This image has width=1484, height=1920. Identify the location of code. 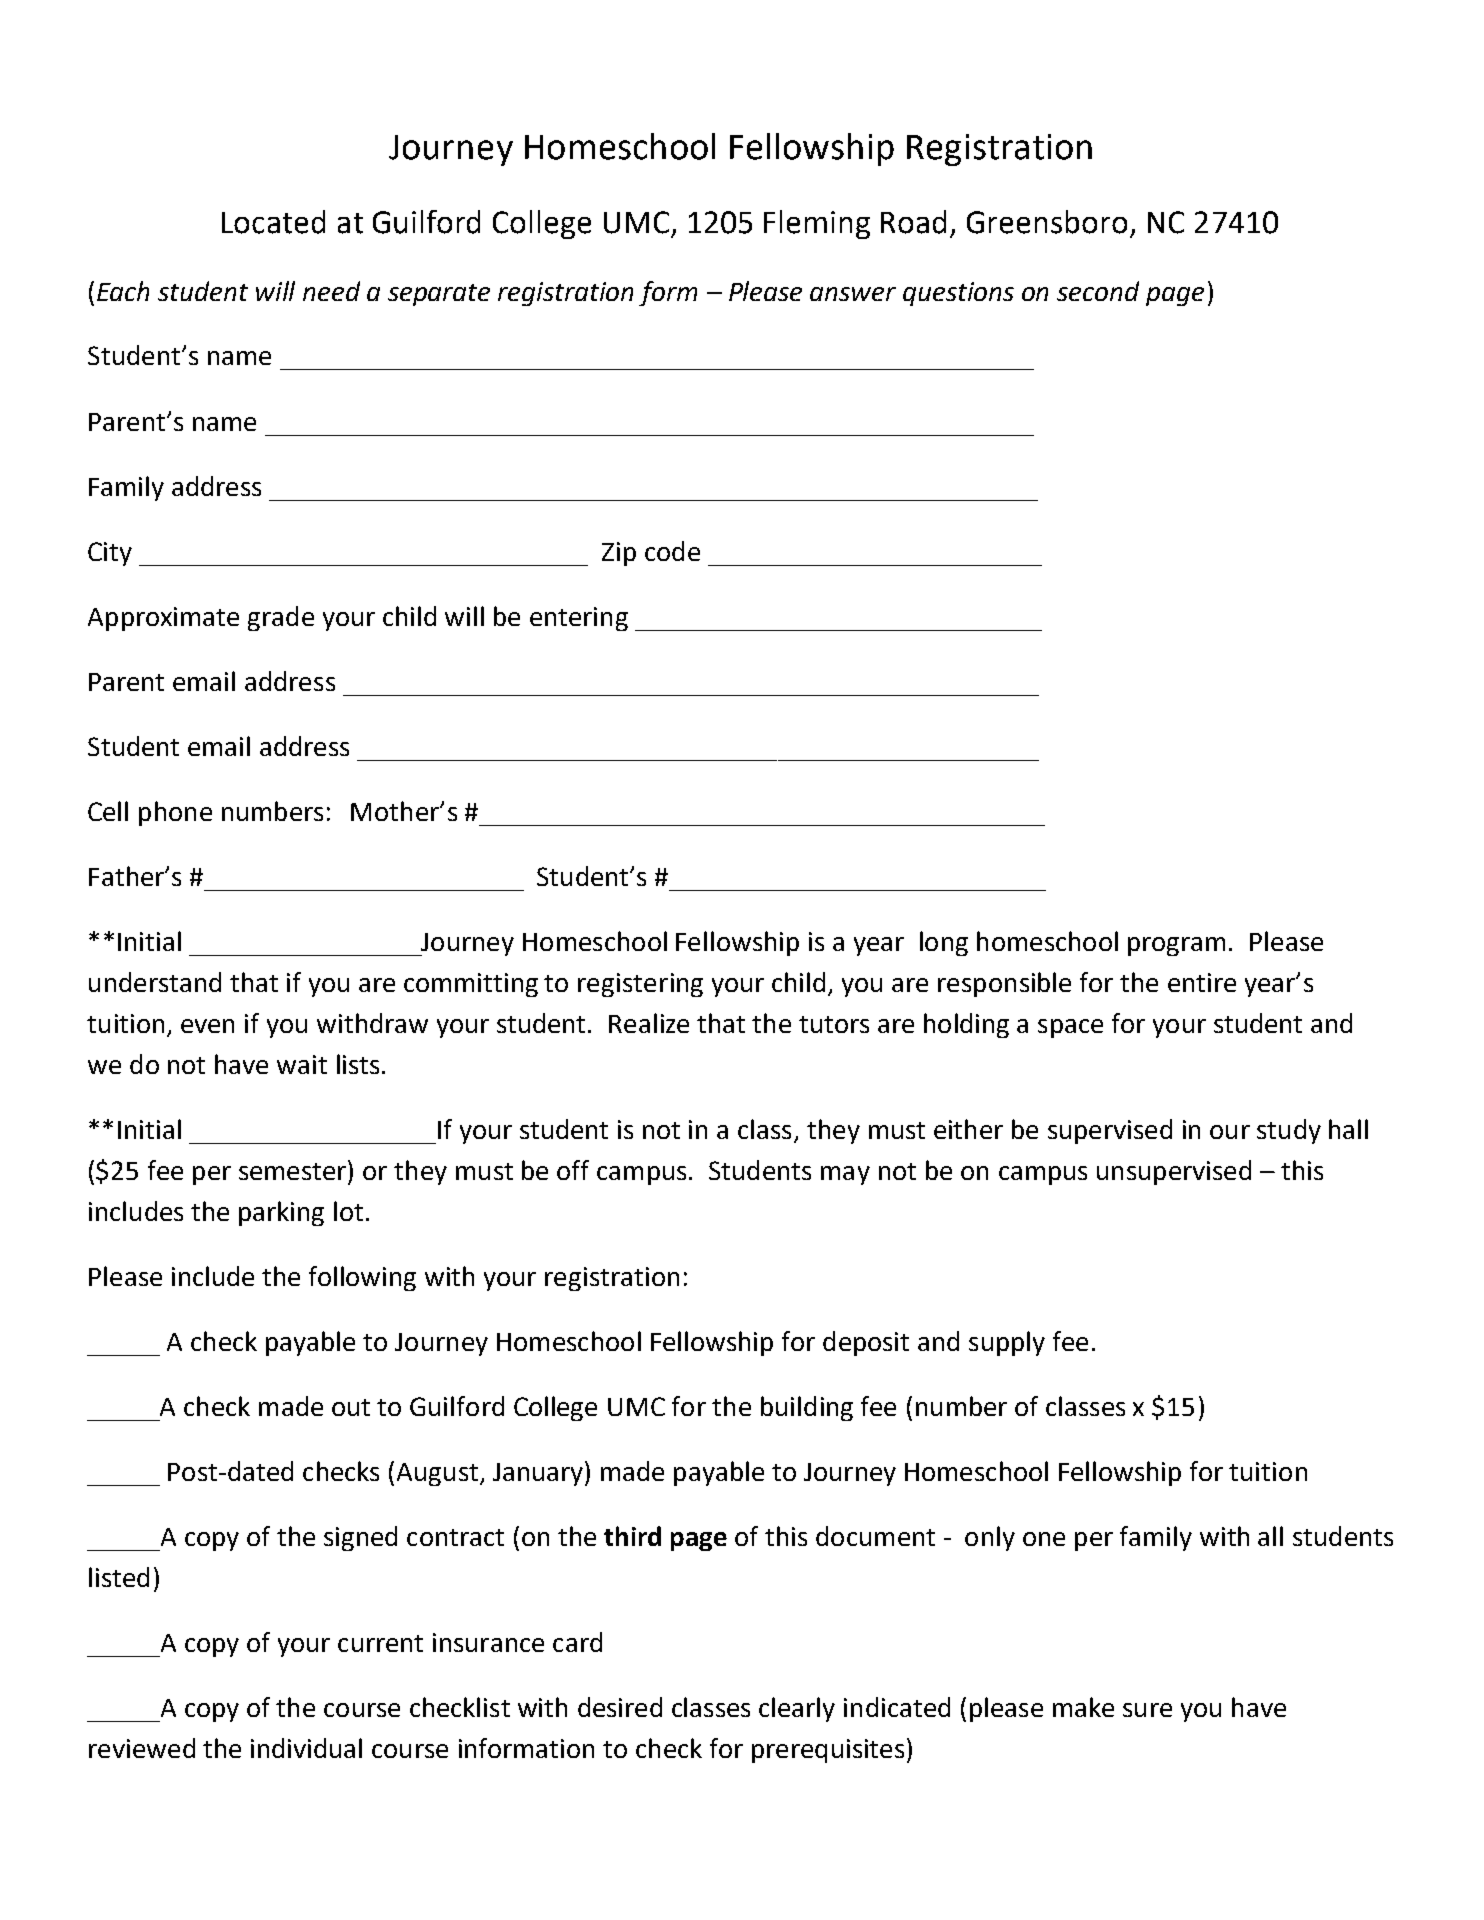
(672, 551).
